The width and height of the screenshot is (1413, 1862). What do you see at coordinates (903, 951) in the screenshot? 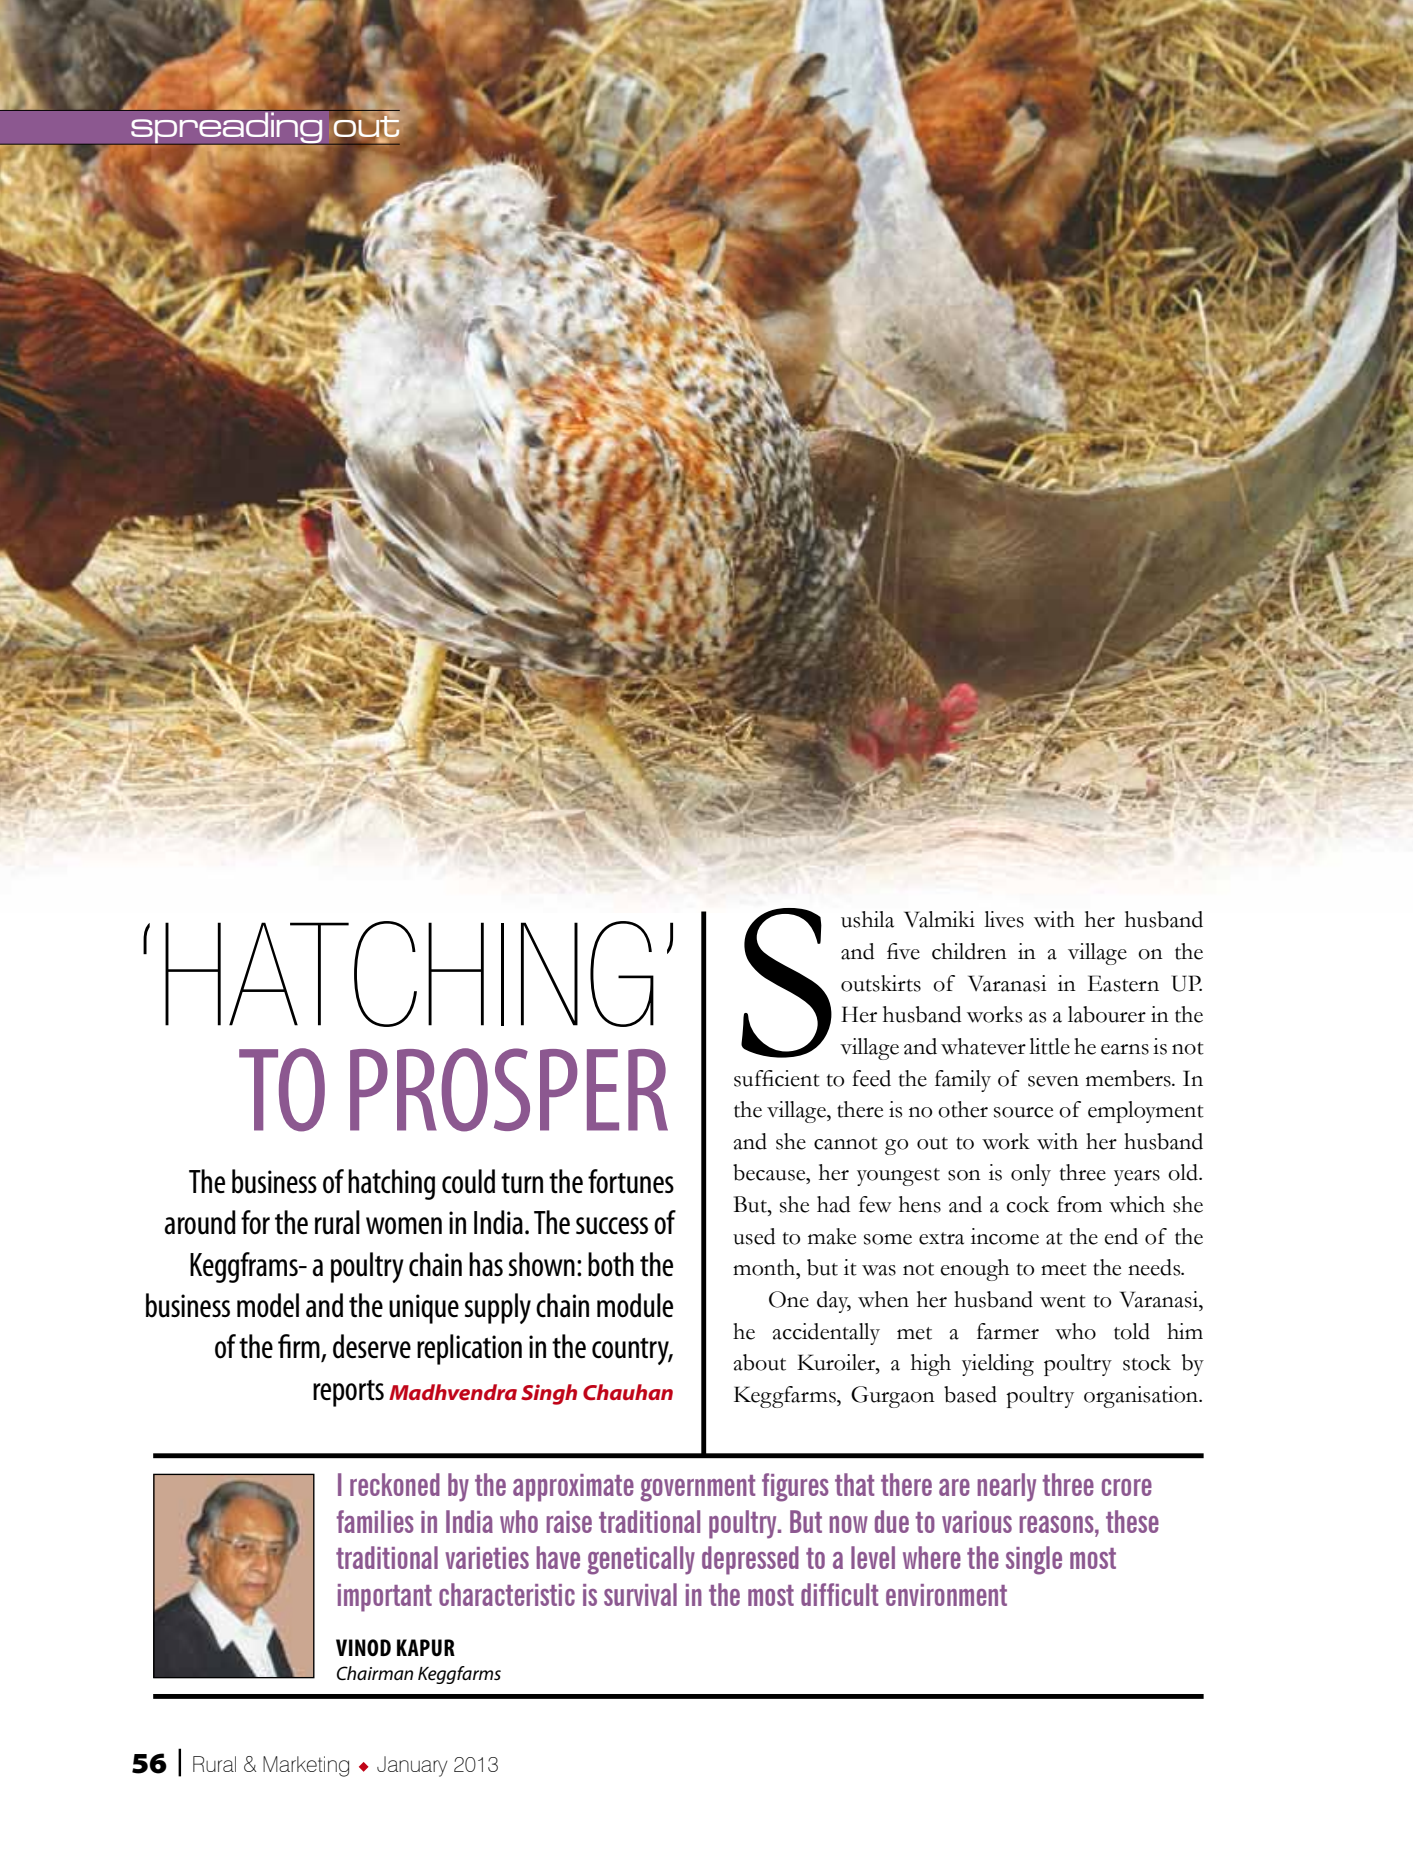
I see `five` at bounding box center [903, 951].
